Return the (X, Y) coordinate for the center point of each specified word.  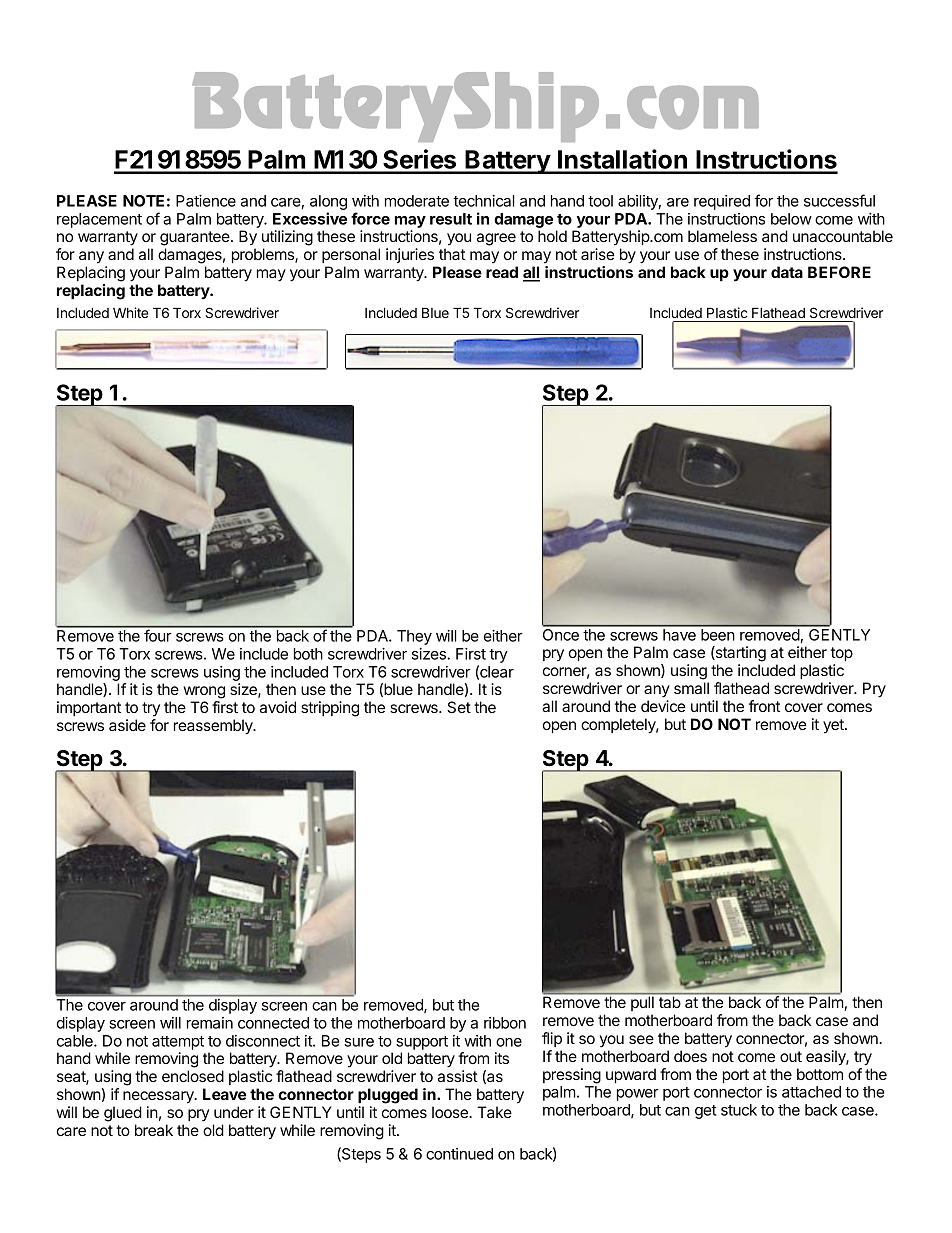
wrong (204, 692)
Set (459, 707)
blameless (722, 236)
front (764, 706)
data (787, 272)
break (154, 1130)
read (502, 272)
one (509, 1042)
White (130, 312)
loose (451, 1112)
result (451, 219)
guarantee (196, 238)
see (641, 1039)
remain (210, 1023)
